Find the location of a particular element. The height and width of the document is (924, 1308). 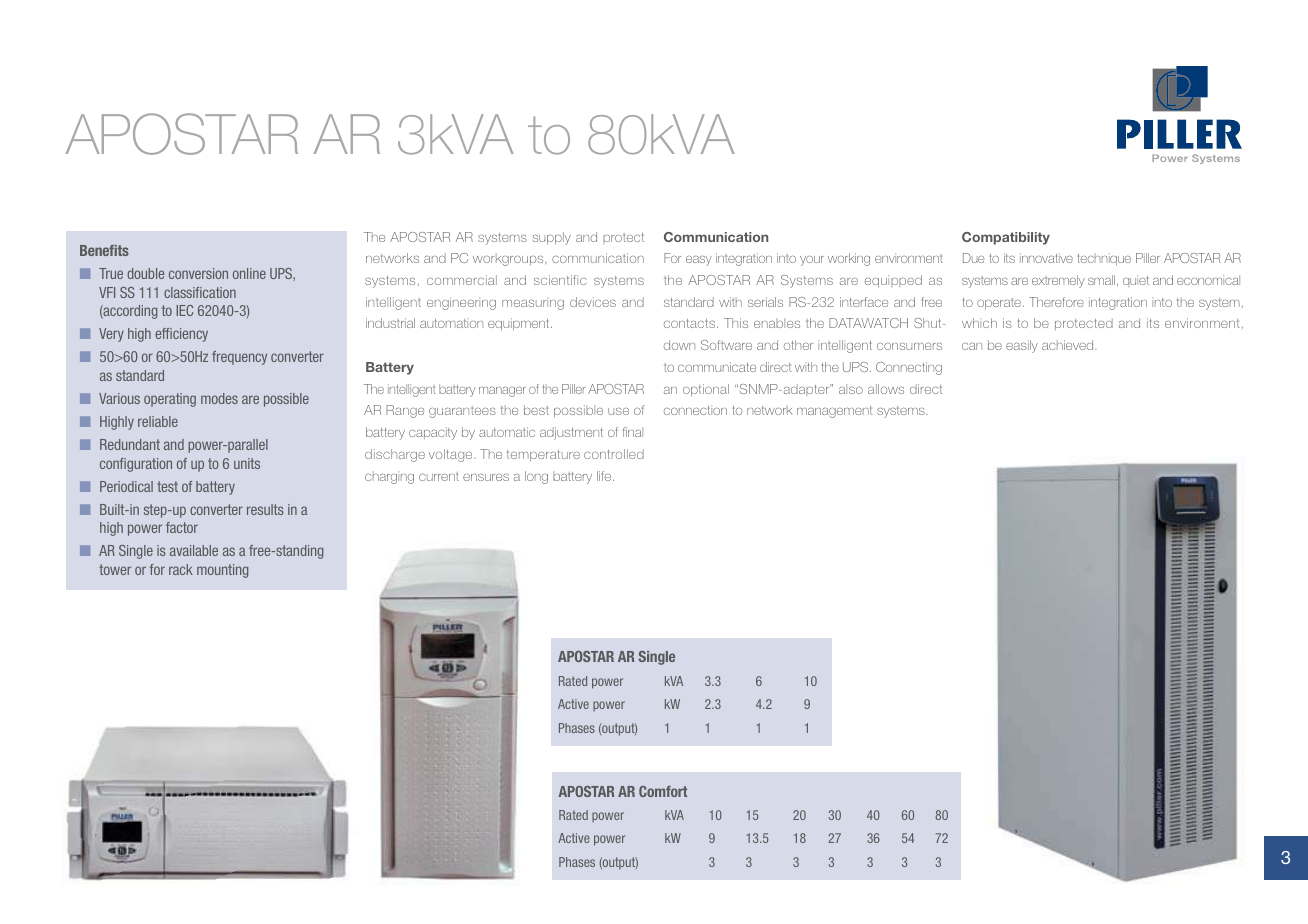

easy is located at coordinates (699, 260).
